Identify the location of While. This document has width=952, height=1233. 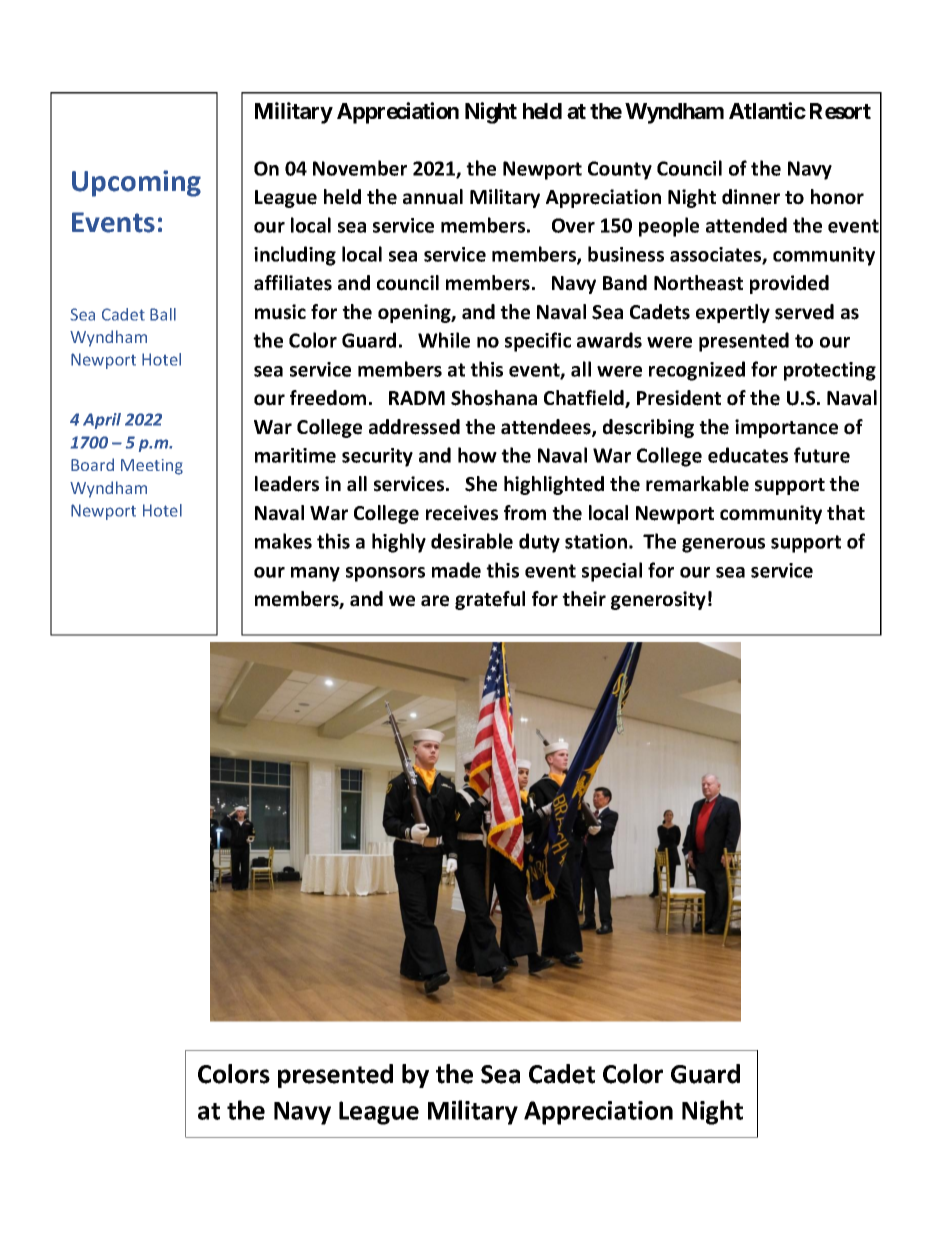
(444, 340).
